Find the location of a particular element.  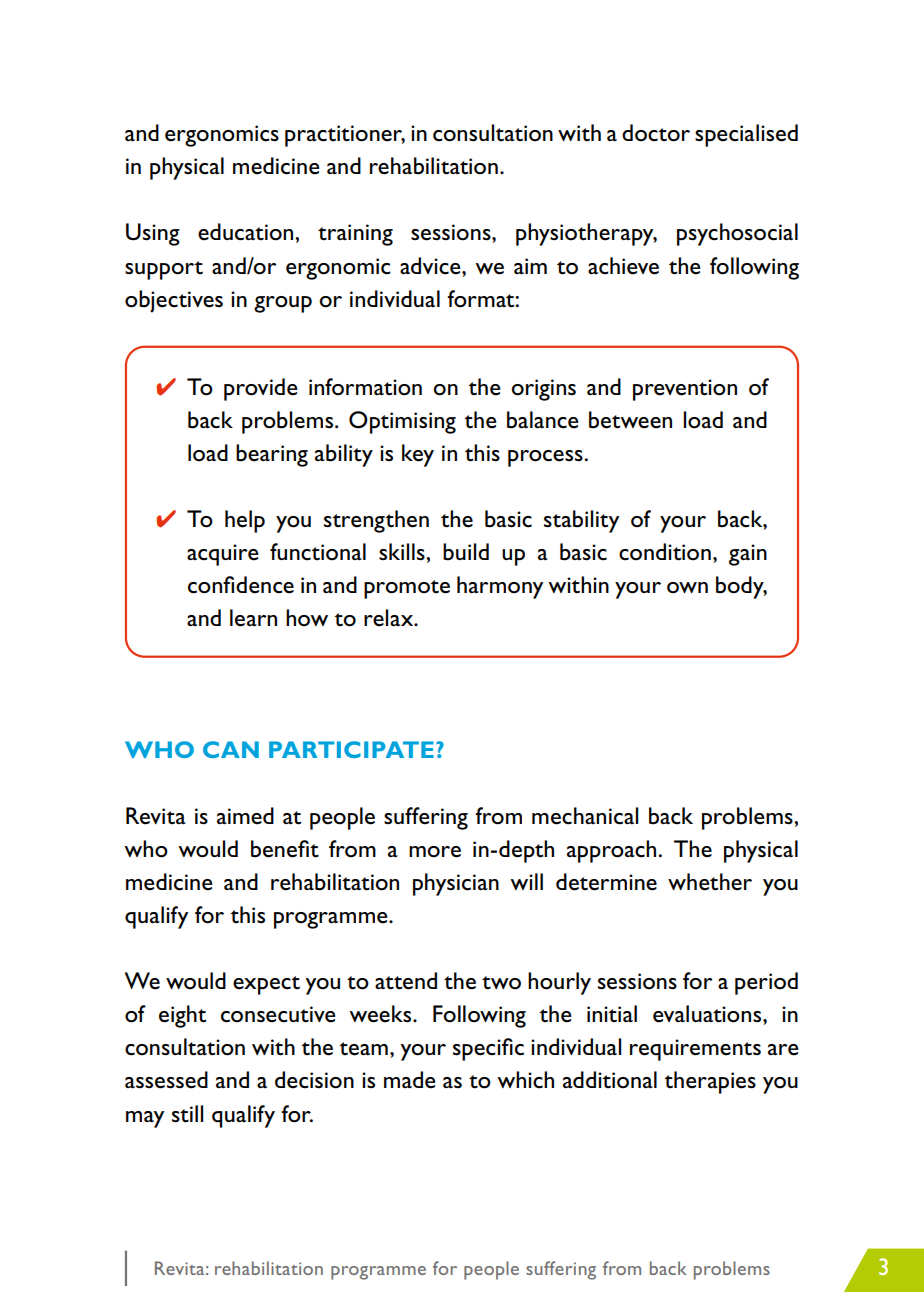

practitioner is located at coordinates (345, 136).
